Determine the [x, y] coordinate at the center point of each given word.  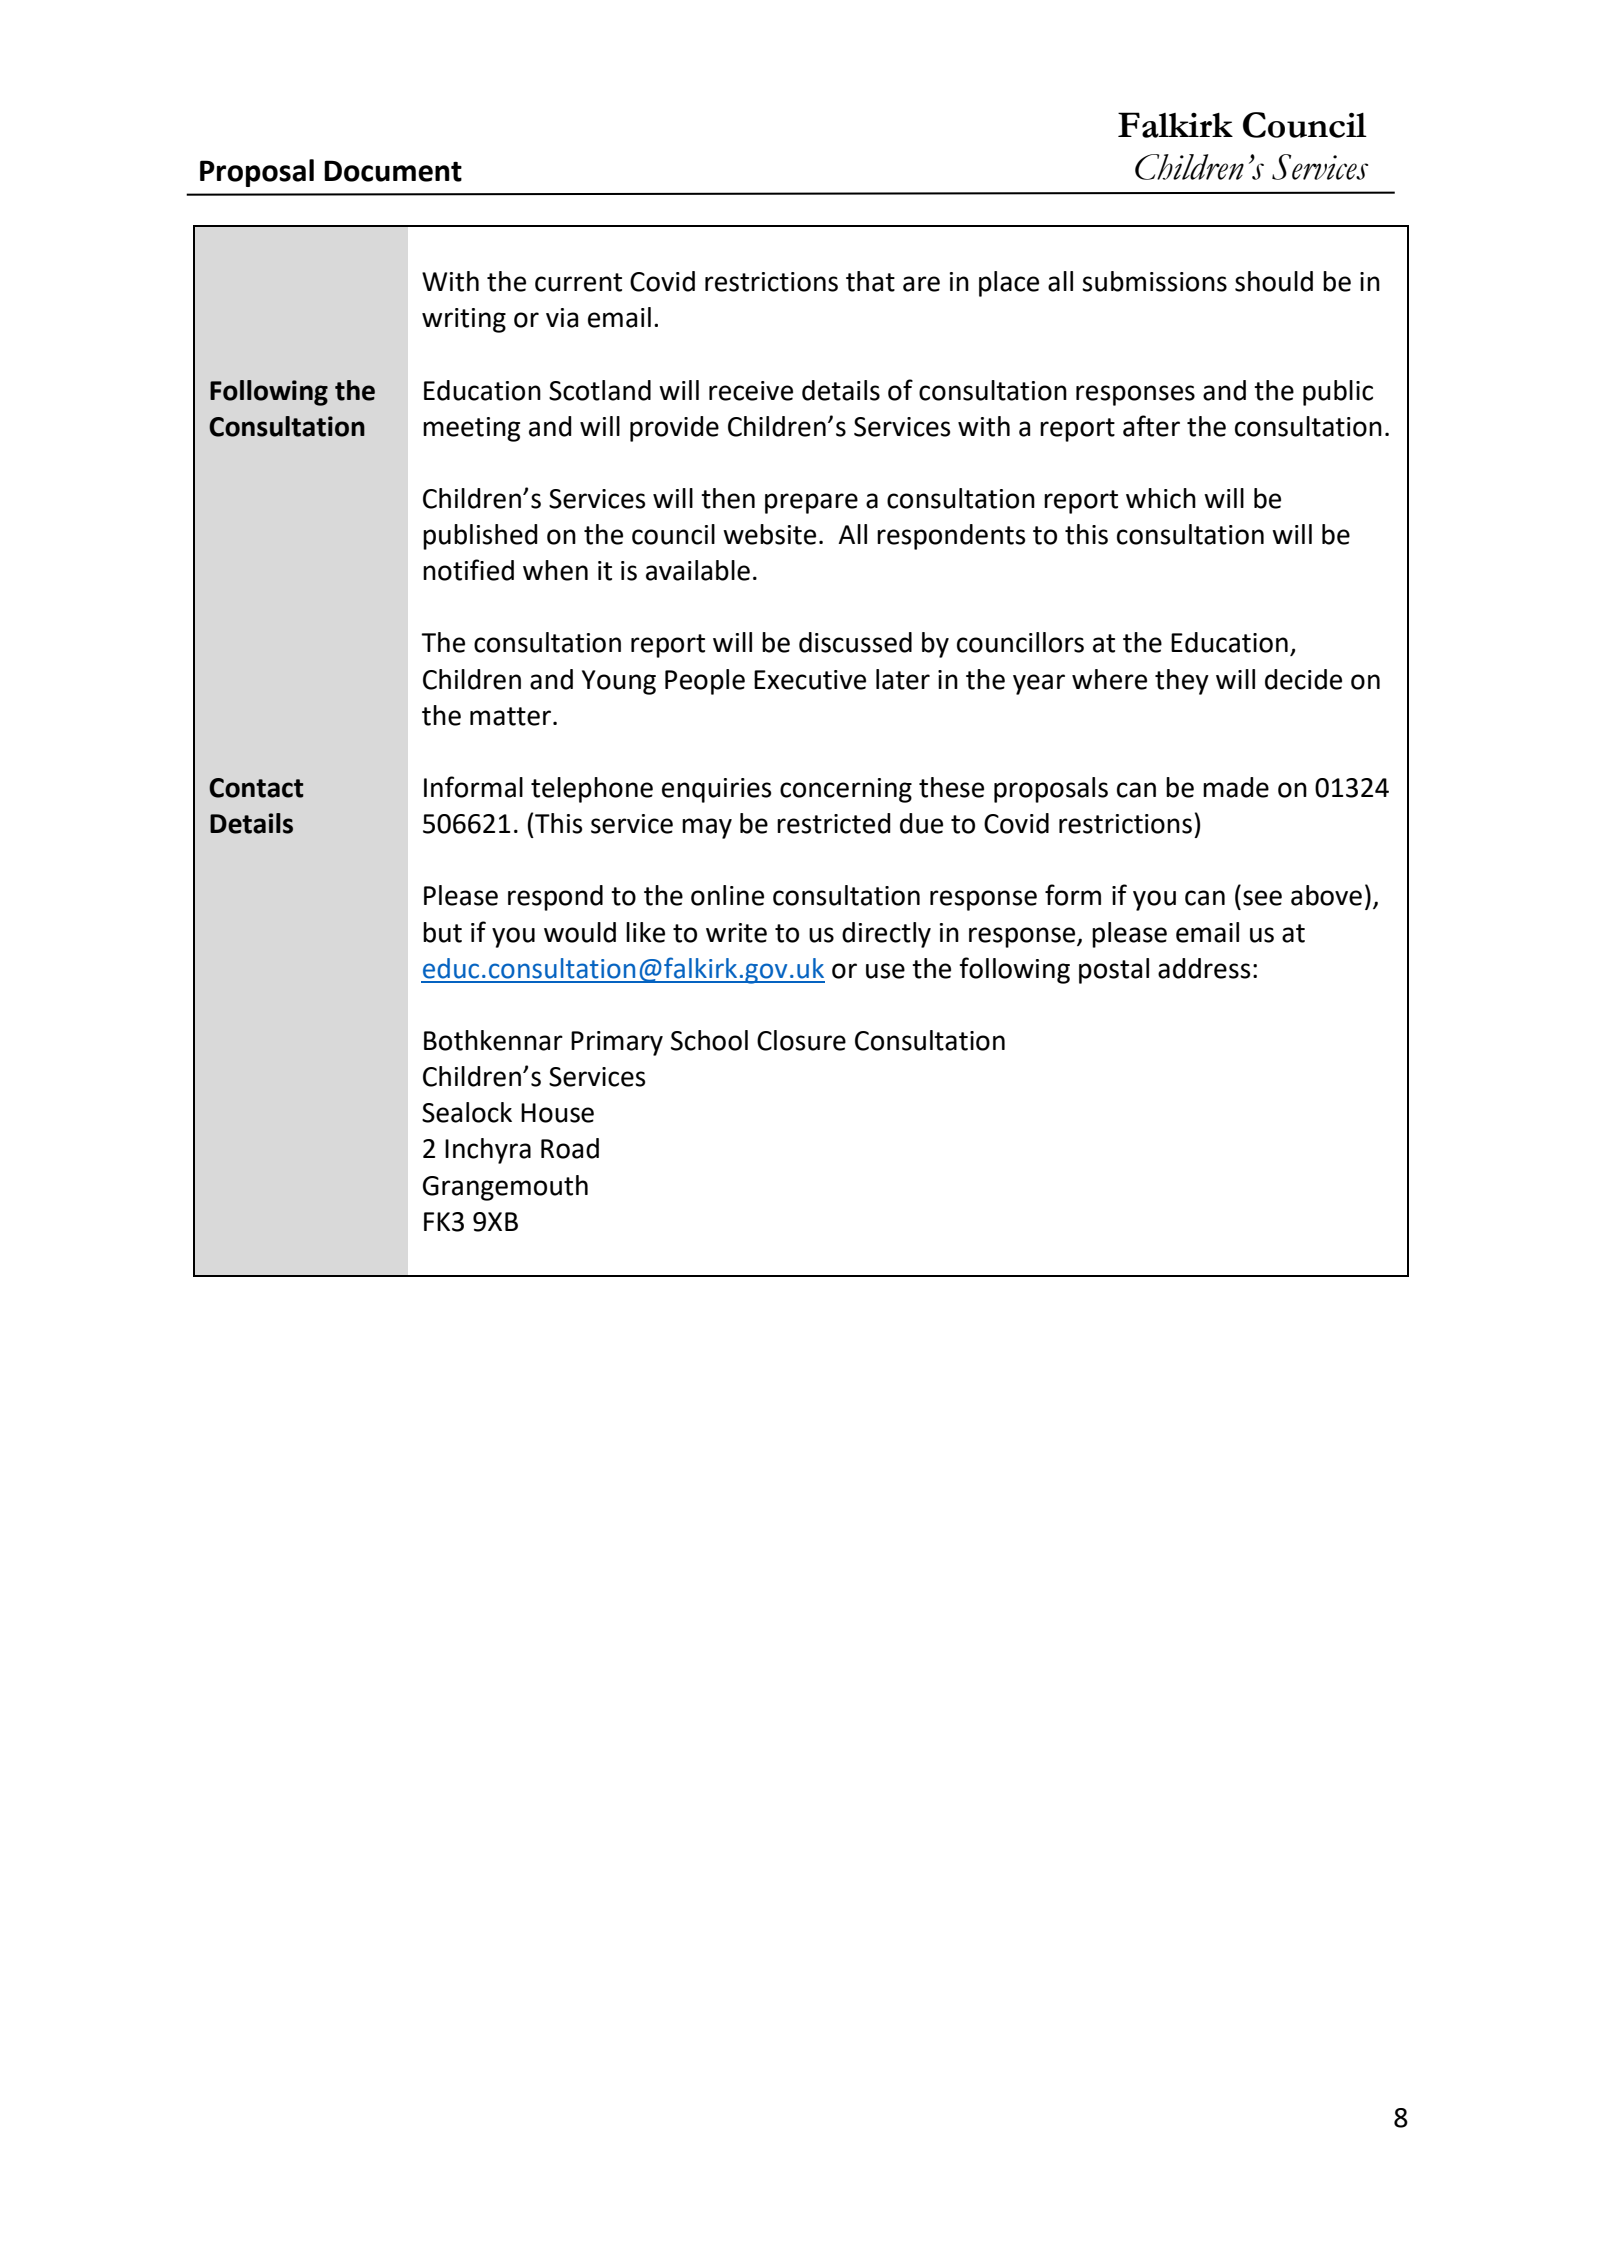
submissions [1154, 281]
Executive [810, 680]
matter [510, 716]
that [870, 281]
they [1182, 682]
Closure [801, 1040]
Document [393, 171]
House [557, 1113]
